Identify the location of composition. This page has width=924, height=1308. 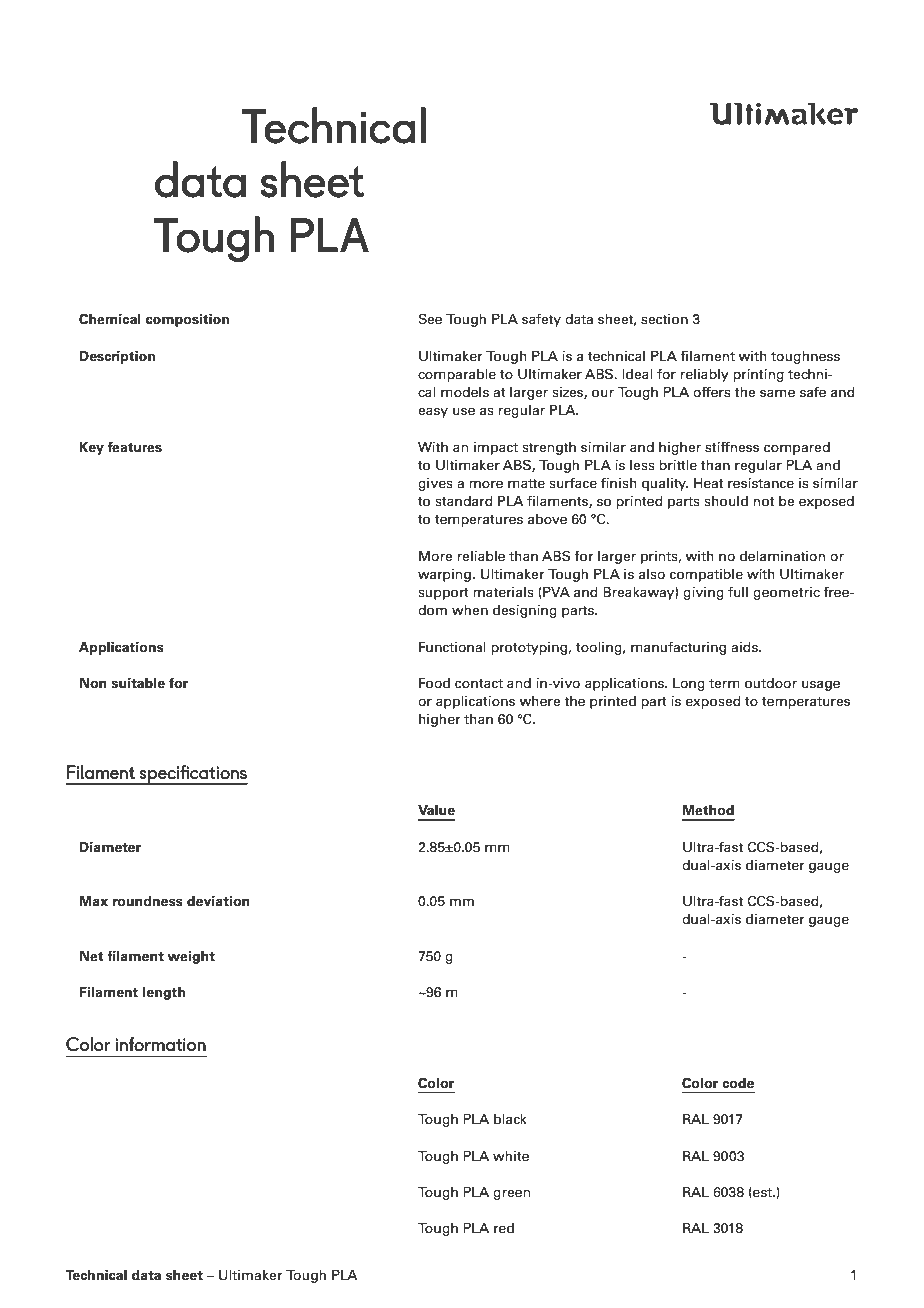
(187, 320).
